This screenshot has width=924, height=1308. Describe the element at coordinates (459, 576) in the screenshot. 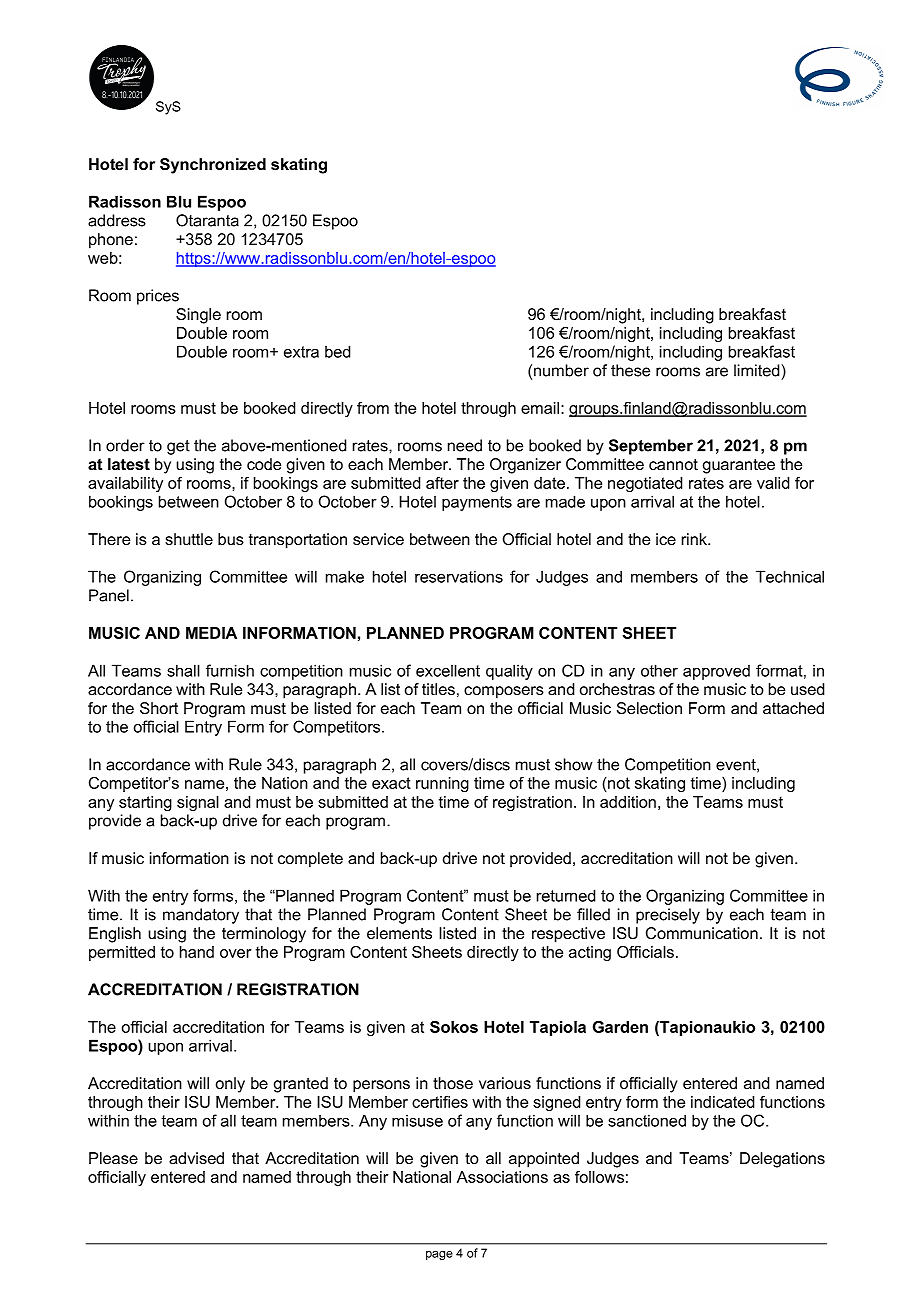

I see `reservations` at that location.
